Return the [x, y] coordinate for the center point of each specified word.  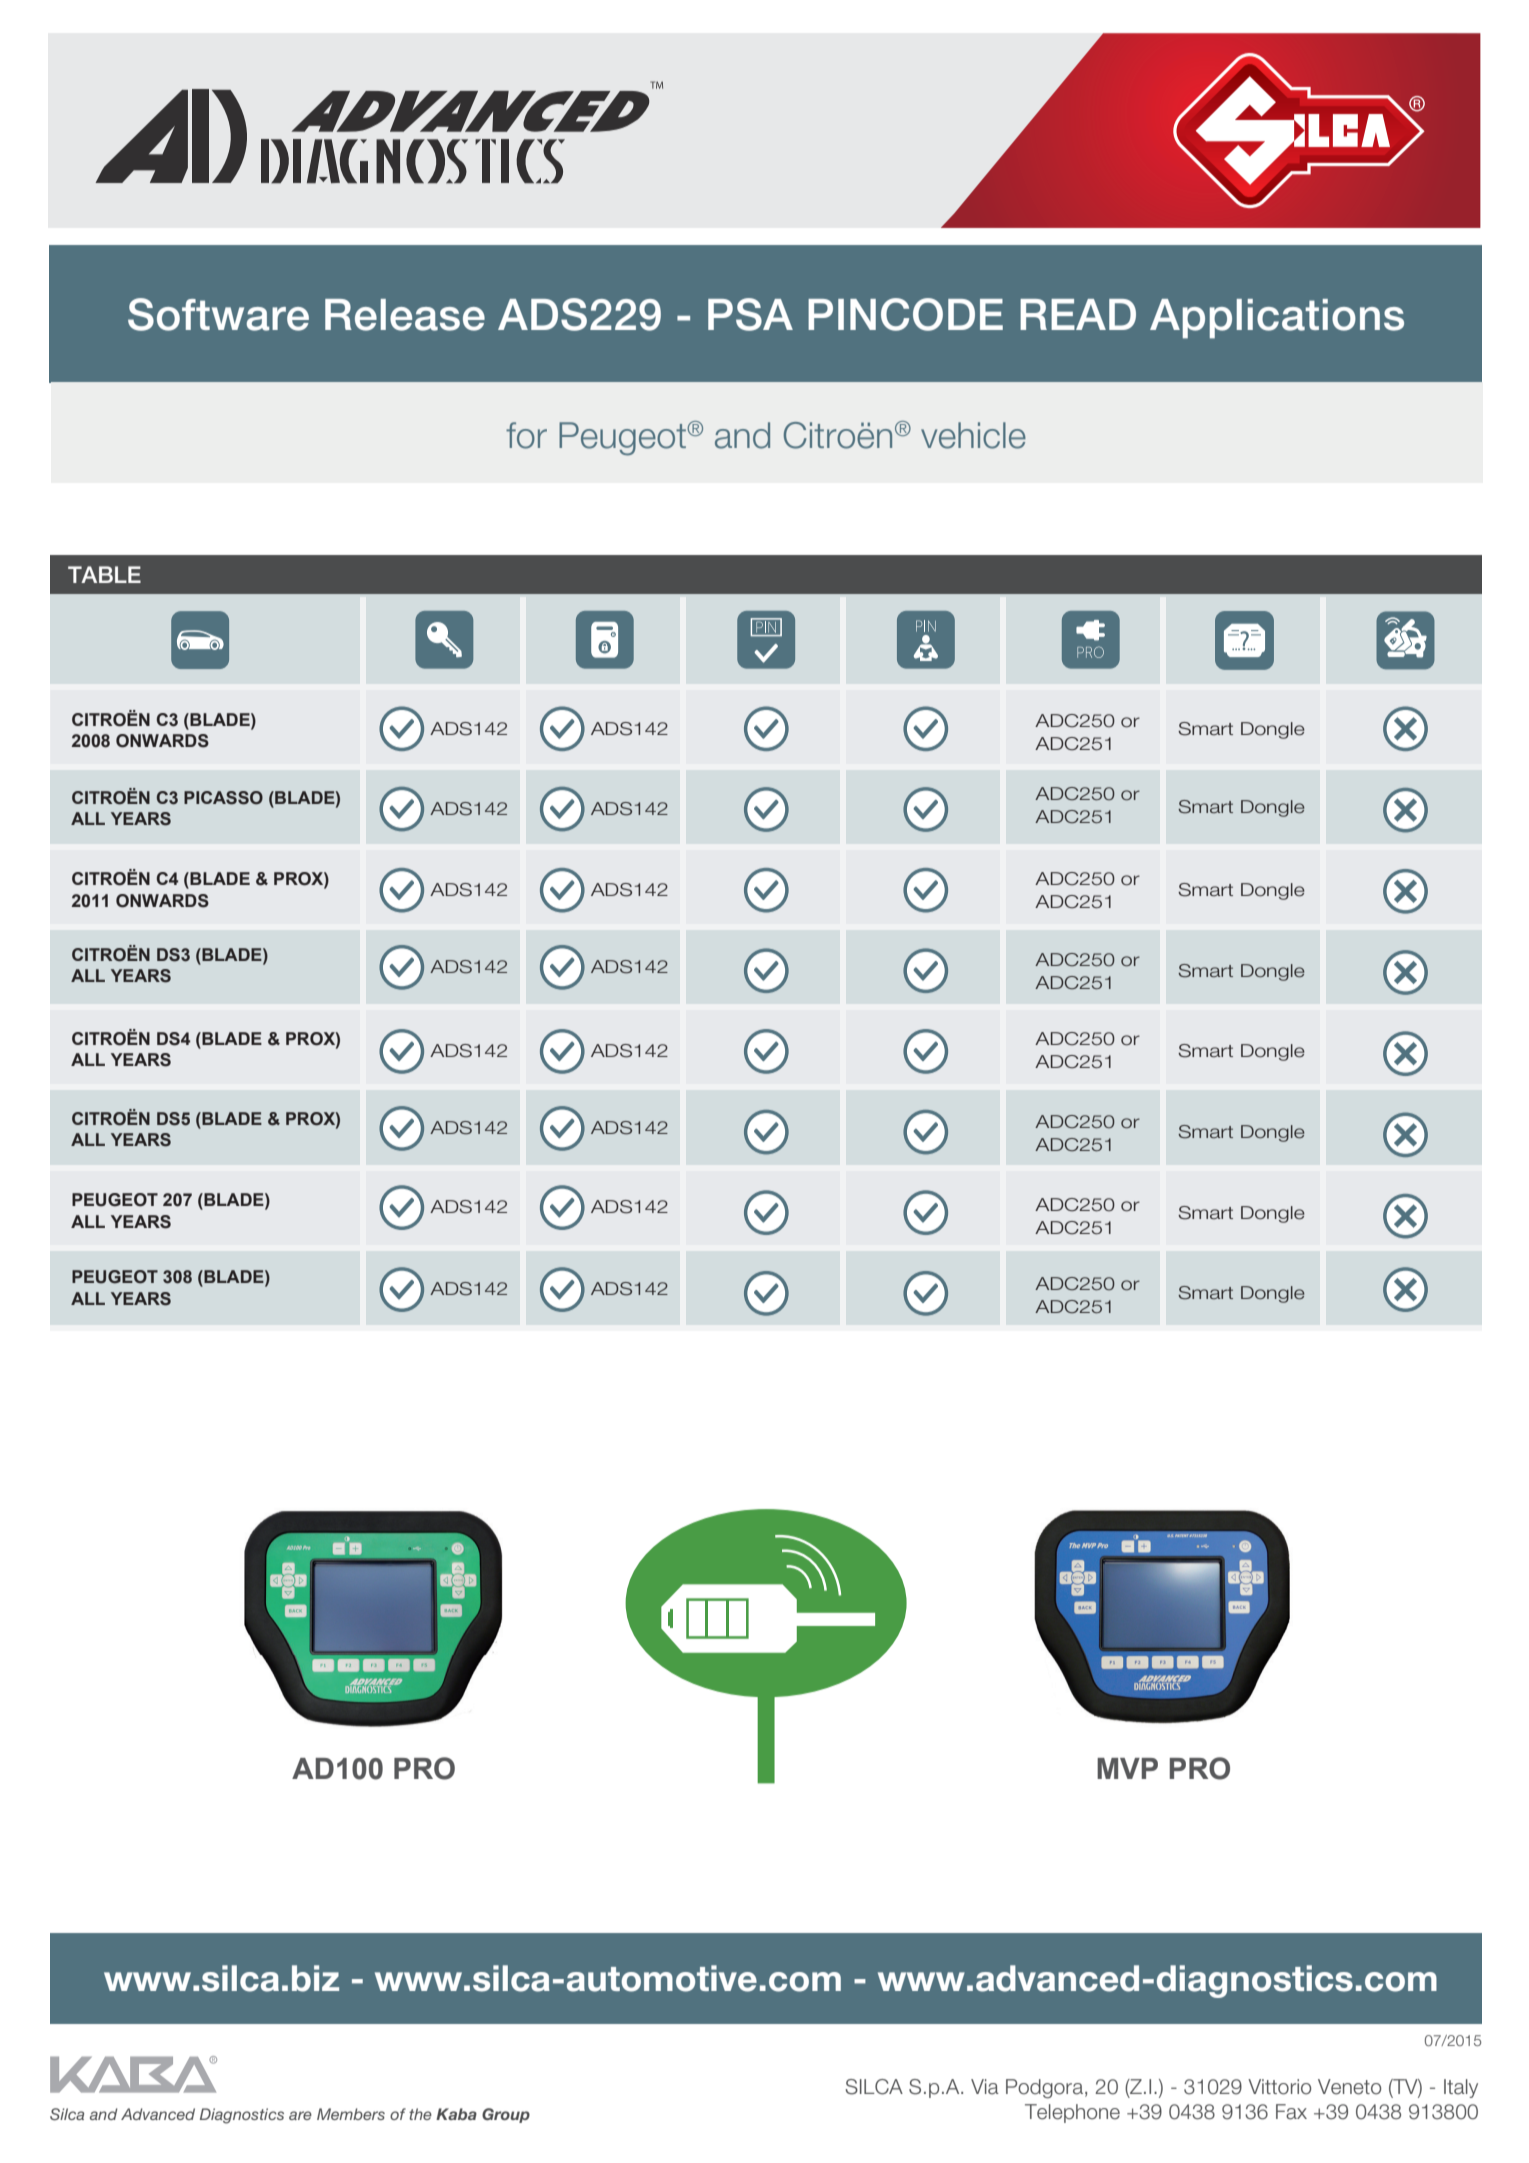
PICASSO [223, 798]
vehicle [973, 435]
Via [985, 2087]
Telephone [1072, 2113]
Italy [1461, 2088]
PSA [750, 314]
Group [506, 2115]
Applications [1277, 319]
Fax [1291, 2112]
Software [218, 314]
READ [1078, 314]
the [420, 2114]
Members [351, 2114]
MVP [1127, 1768]
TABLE [104, 574]
